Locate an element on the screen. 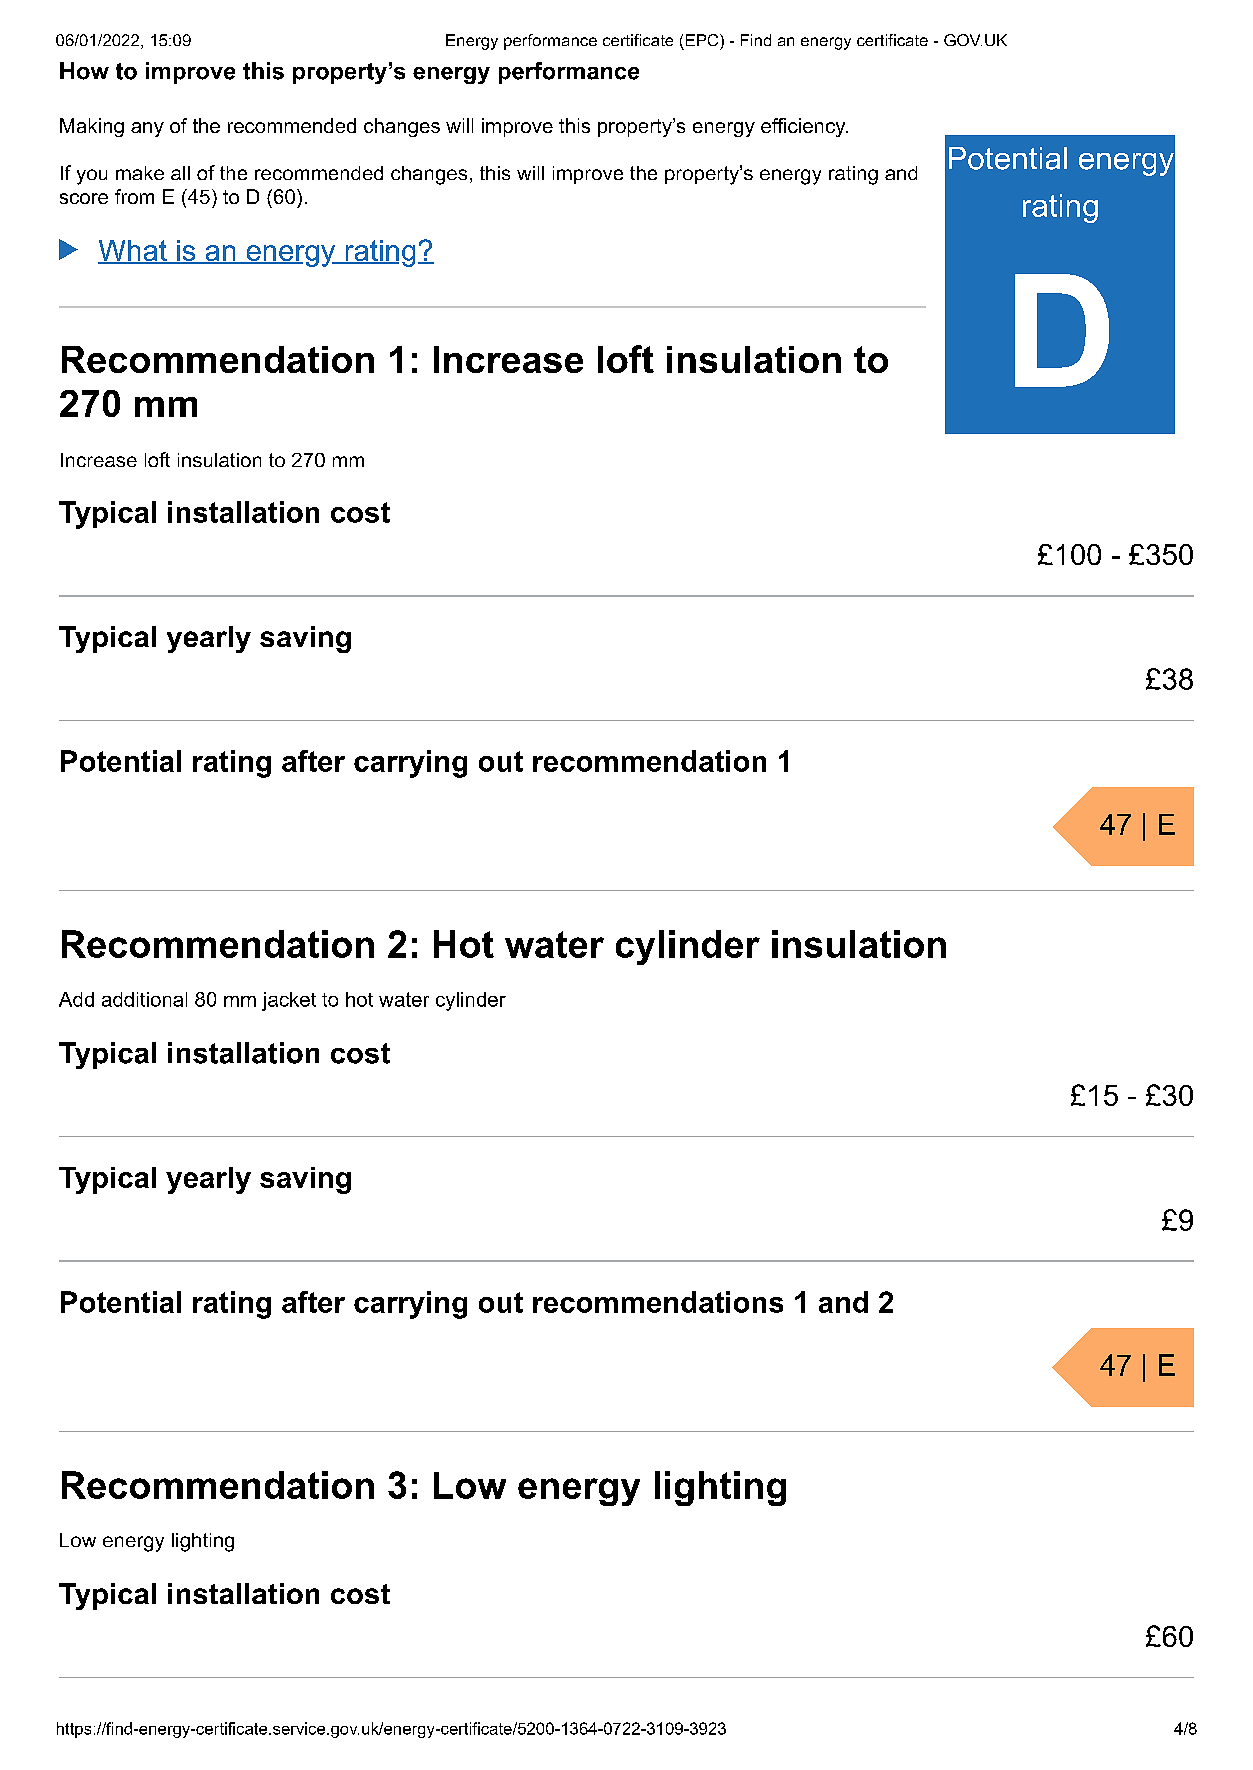  How is located at coordinates (84, 71).
